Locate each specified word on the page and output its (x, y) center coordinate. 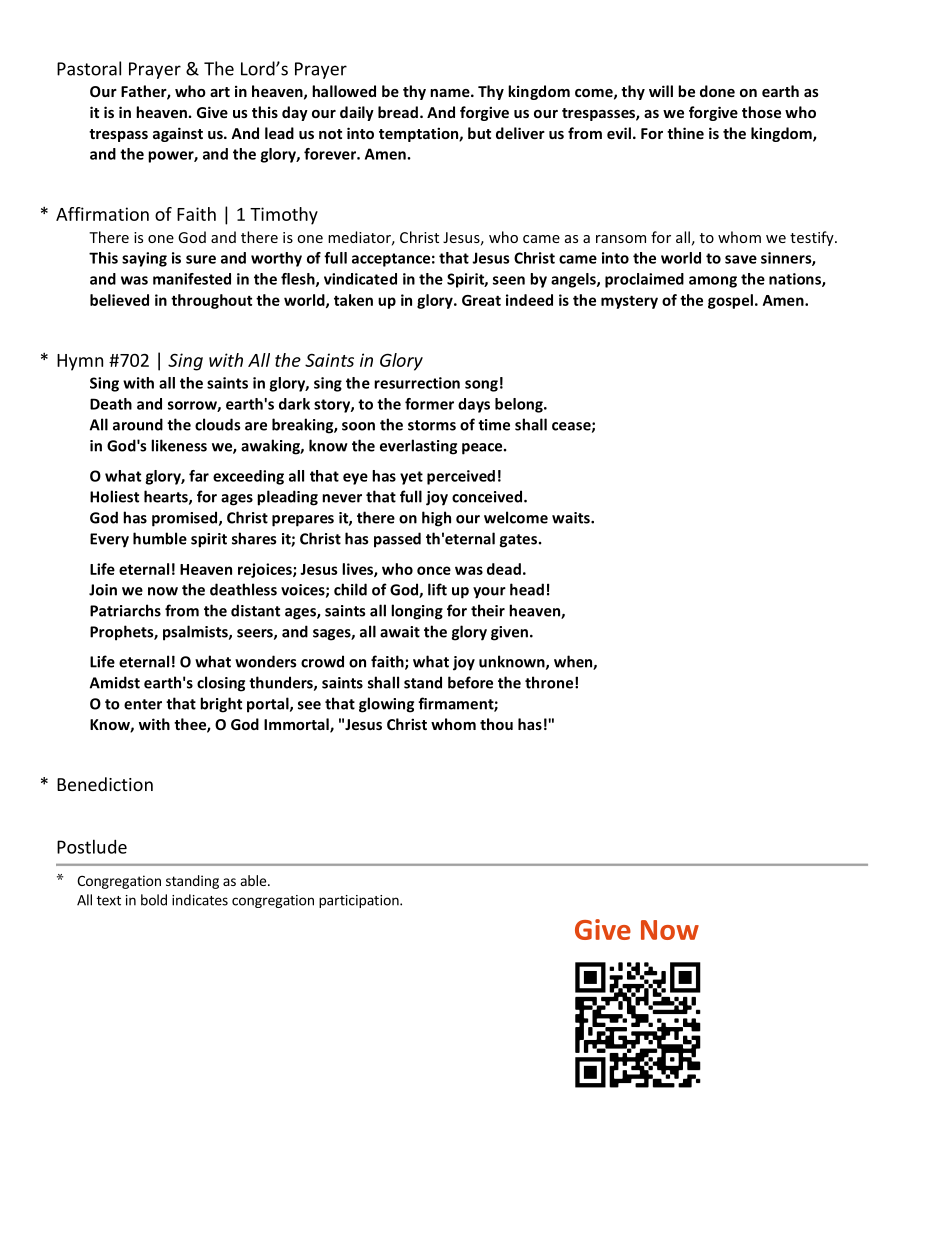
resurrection (417, 383)
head (527, 589)
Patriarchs (125, 610)
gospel (730, 301)
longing (417, 612)
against (178, 134)
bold (154, 900)
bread (398, 112)
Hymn (80, 362)
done (717, 91)
